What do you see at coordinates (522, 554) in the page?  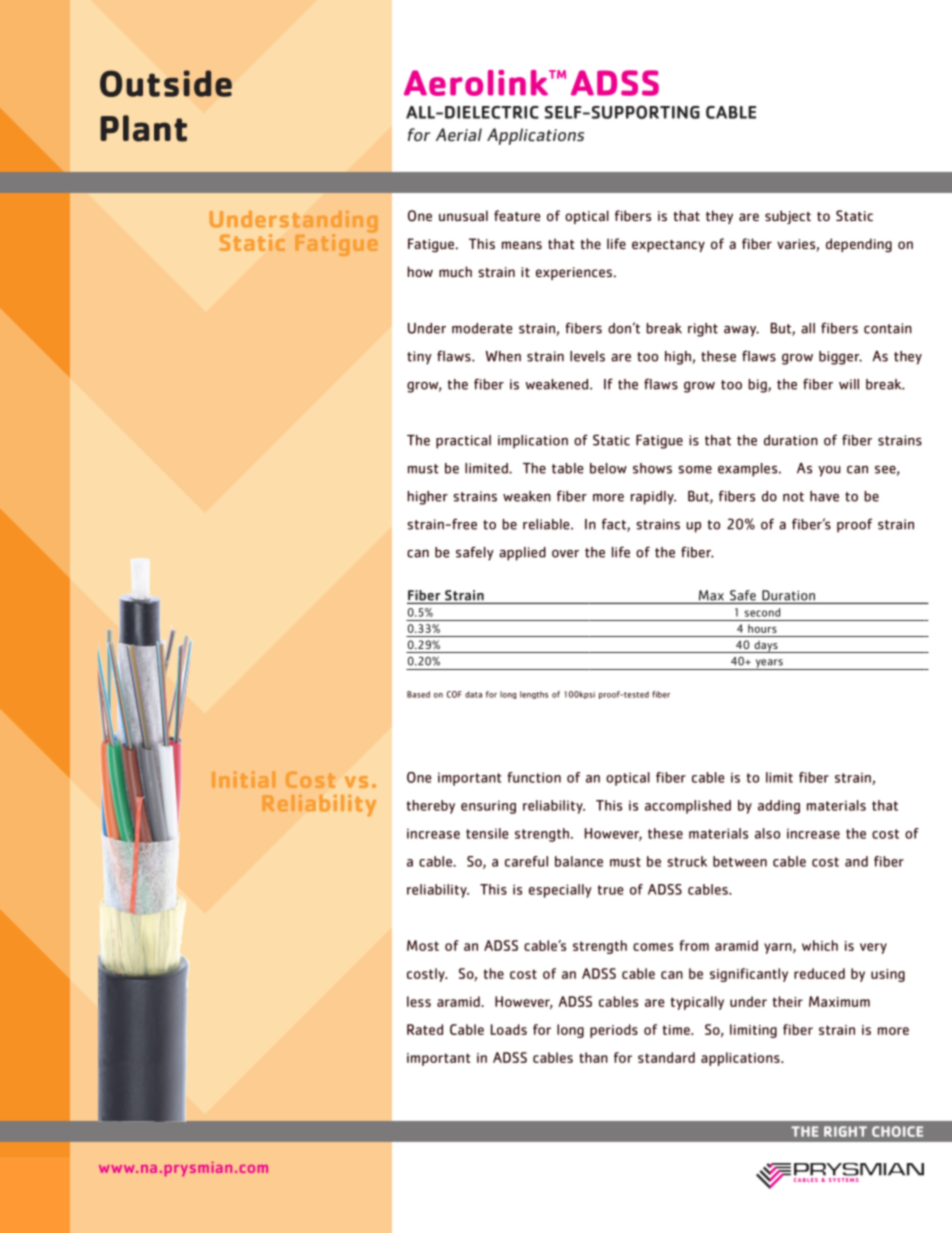 I see `applied` at bounding box center [522, 554].
